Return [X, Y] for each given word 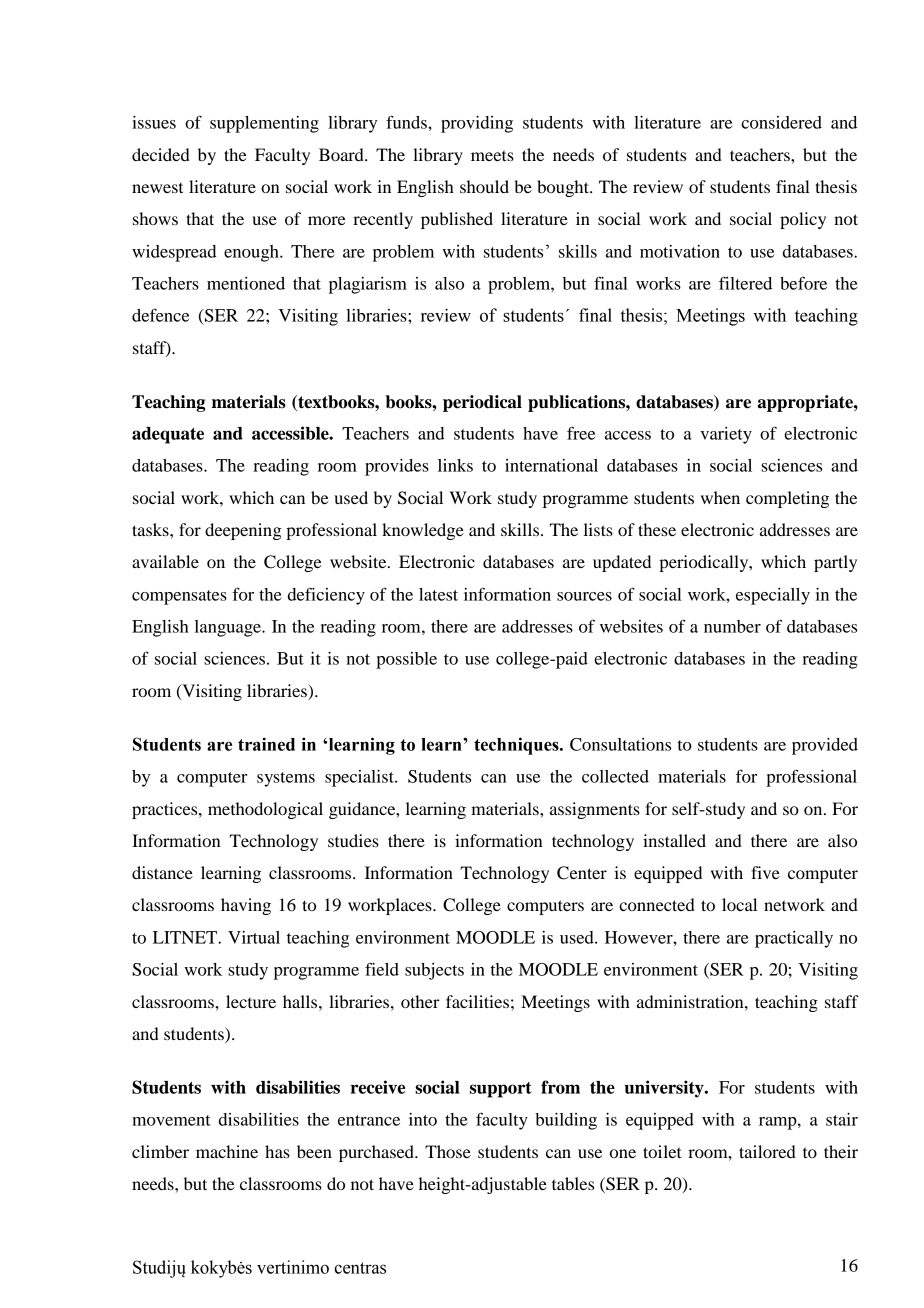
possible [406, 660]
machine [227, 1151]
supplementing [264, 124]
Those [448, 1151]
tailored [767, 1151]
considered [781, 122]
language [229, 628]
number [732, 626]
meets [492, 155]
